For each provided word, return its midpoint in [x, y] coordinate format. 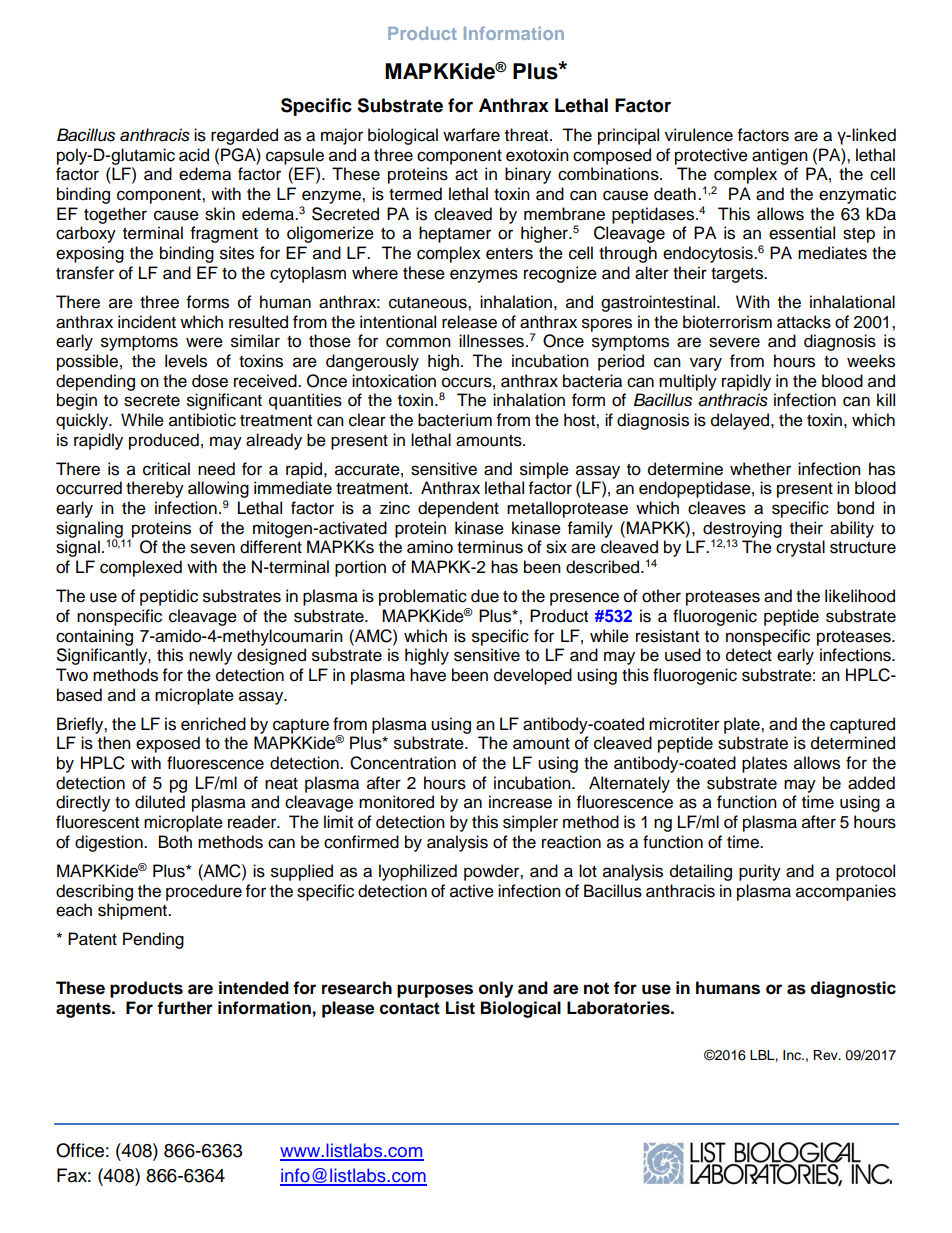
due [485, 596]
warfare [471, 135]
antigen [780, 156]
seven [212, 548]
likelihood [860, 596]
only [496, 989]
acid [194, 155]
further [185, 1008]
